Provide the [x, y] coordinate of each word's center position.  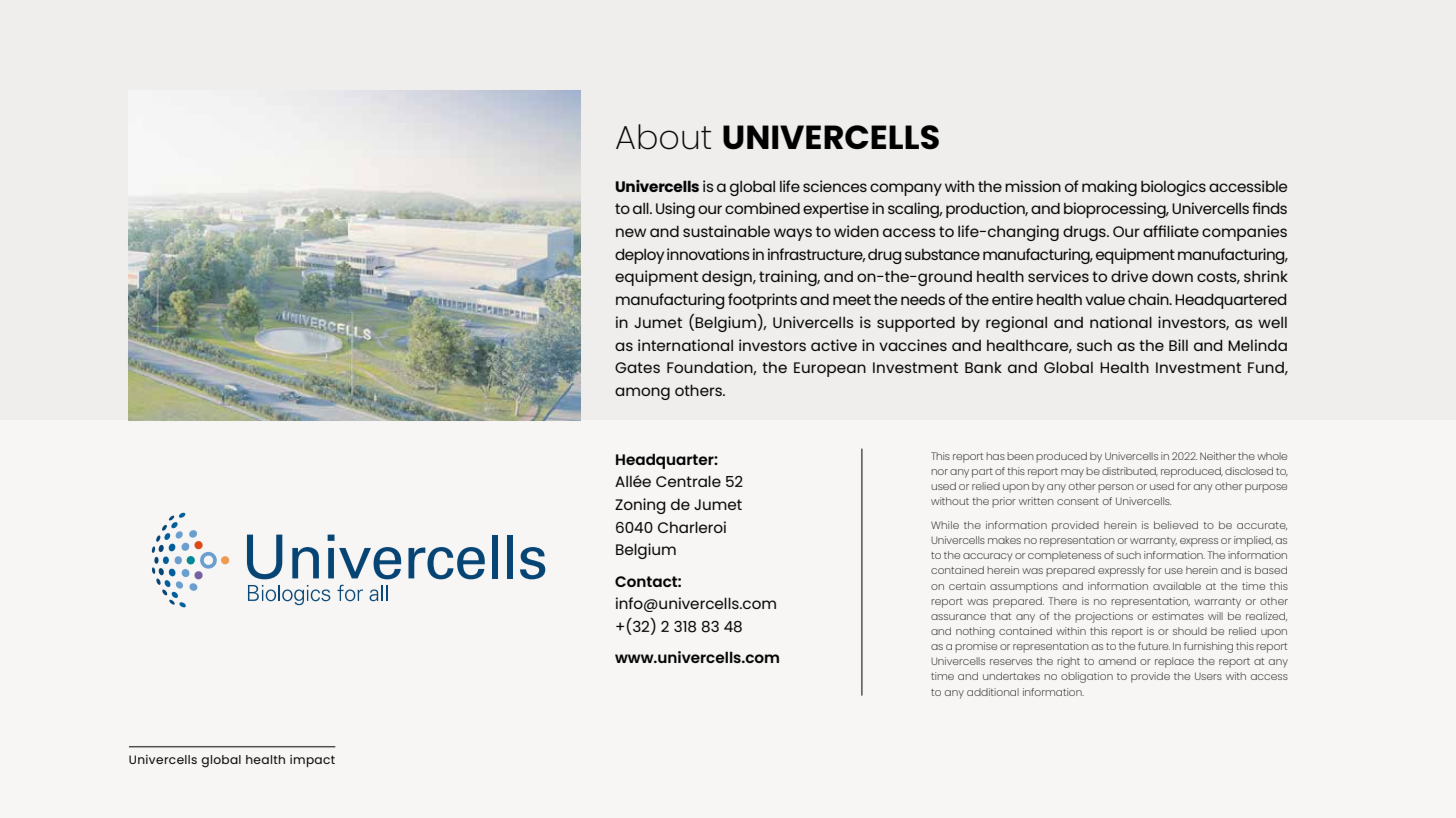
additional [993, 692]
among [642, 393]
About [663, 137]
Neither [1218, 456]
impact [312, 761]
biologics [1173, 188]
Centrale [688, 481]
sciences [835, 186]
